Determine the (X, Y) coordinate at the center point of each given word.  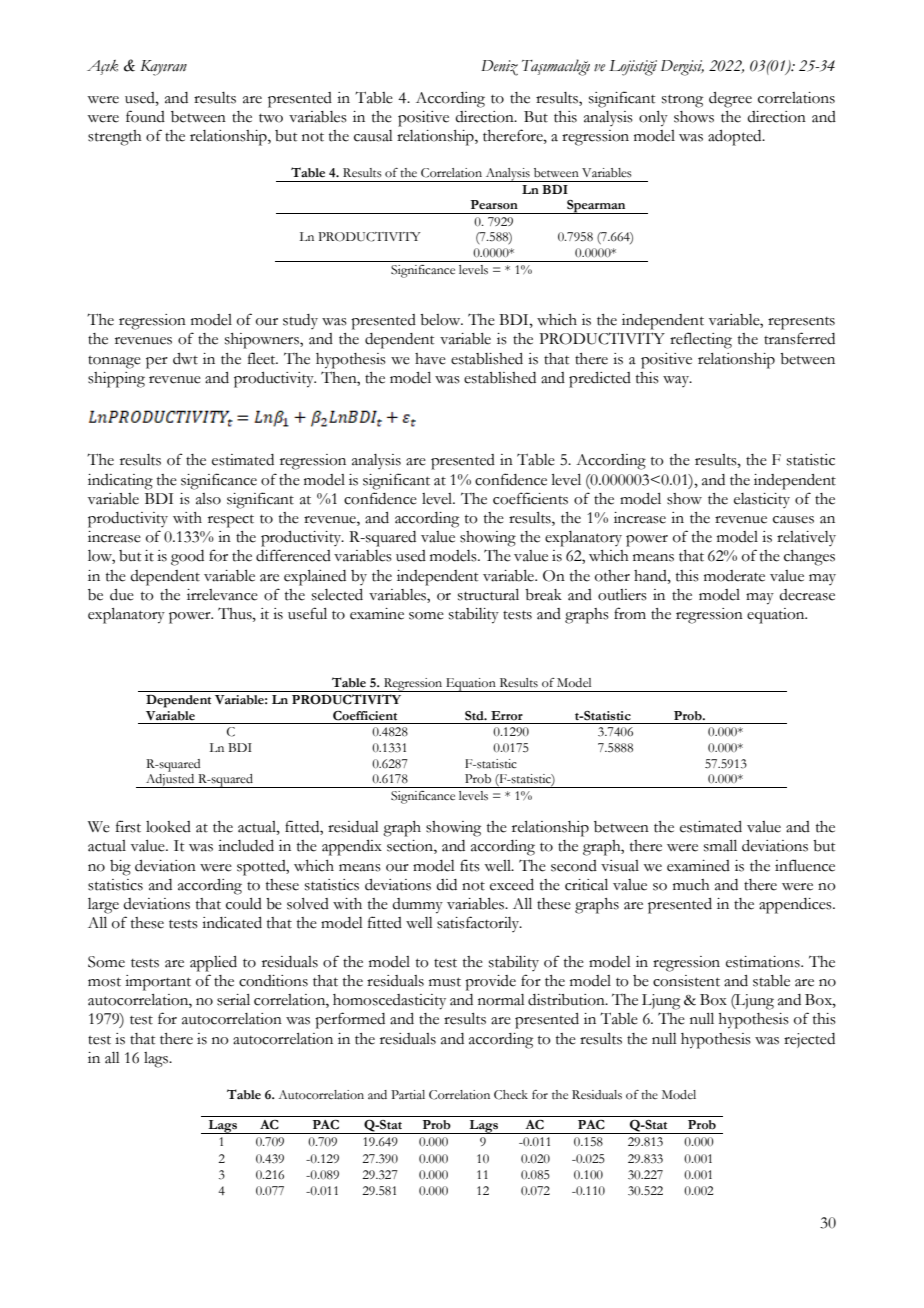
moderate (734, 576)
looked (168, 827)
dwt (185, 359)
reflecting (701, 340)
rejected (809, 1040)
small (720, 846)
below (441, 320)
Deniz (499, 68)
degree (730, 100)
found (145, 116)
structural (488, 595)
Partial (408, 1095)
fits (470, 865)
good (187, 558)
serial (233, 1000)
